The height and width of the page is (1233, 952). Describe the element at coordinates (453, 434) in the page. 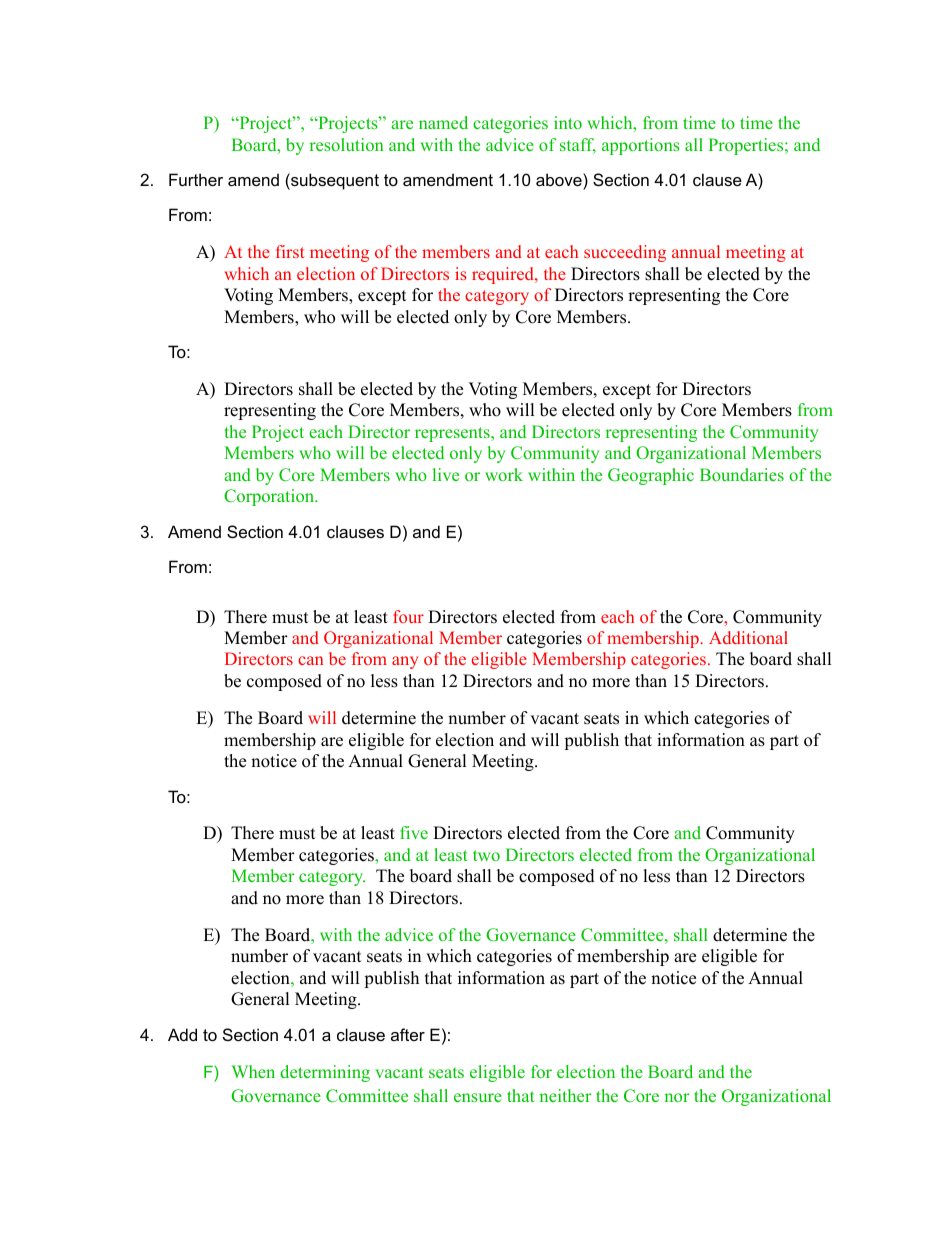

I see `represents` at that location.
